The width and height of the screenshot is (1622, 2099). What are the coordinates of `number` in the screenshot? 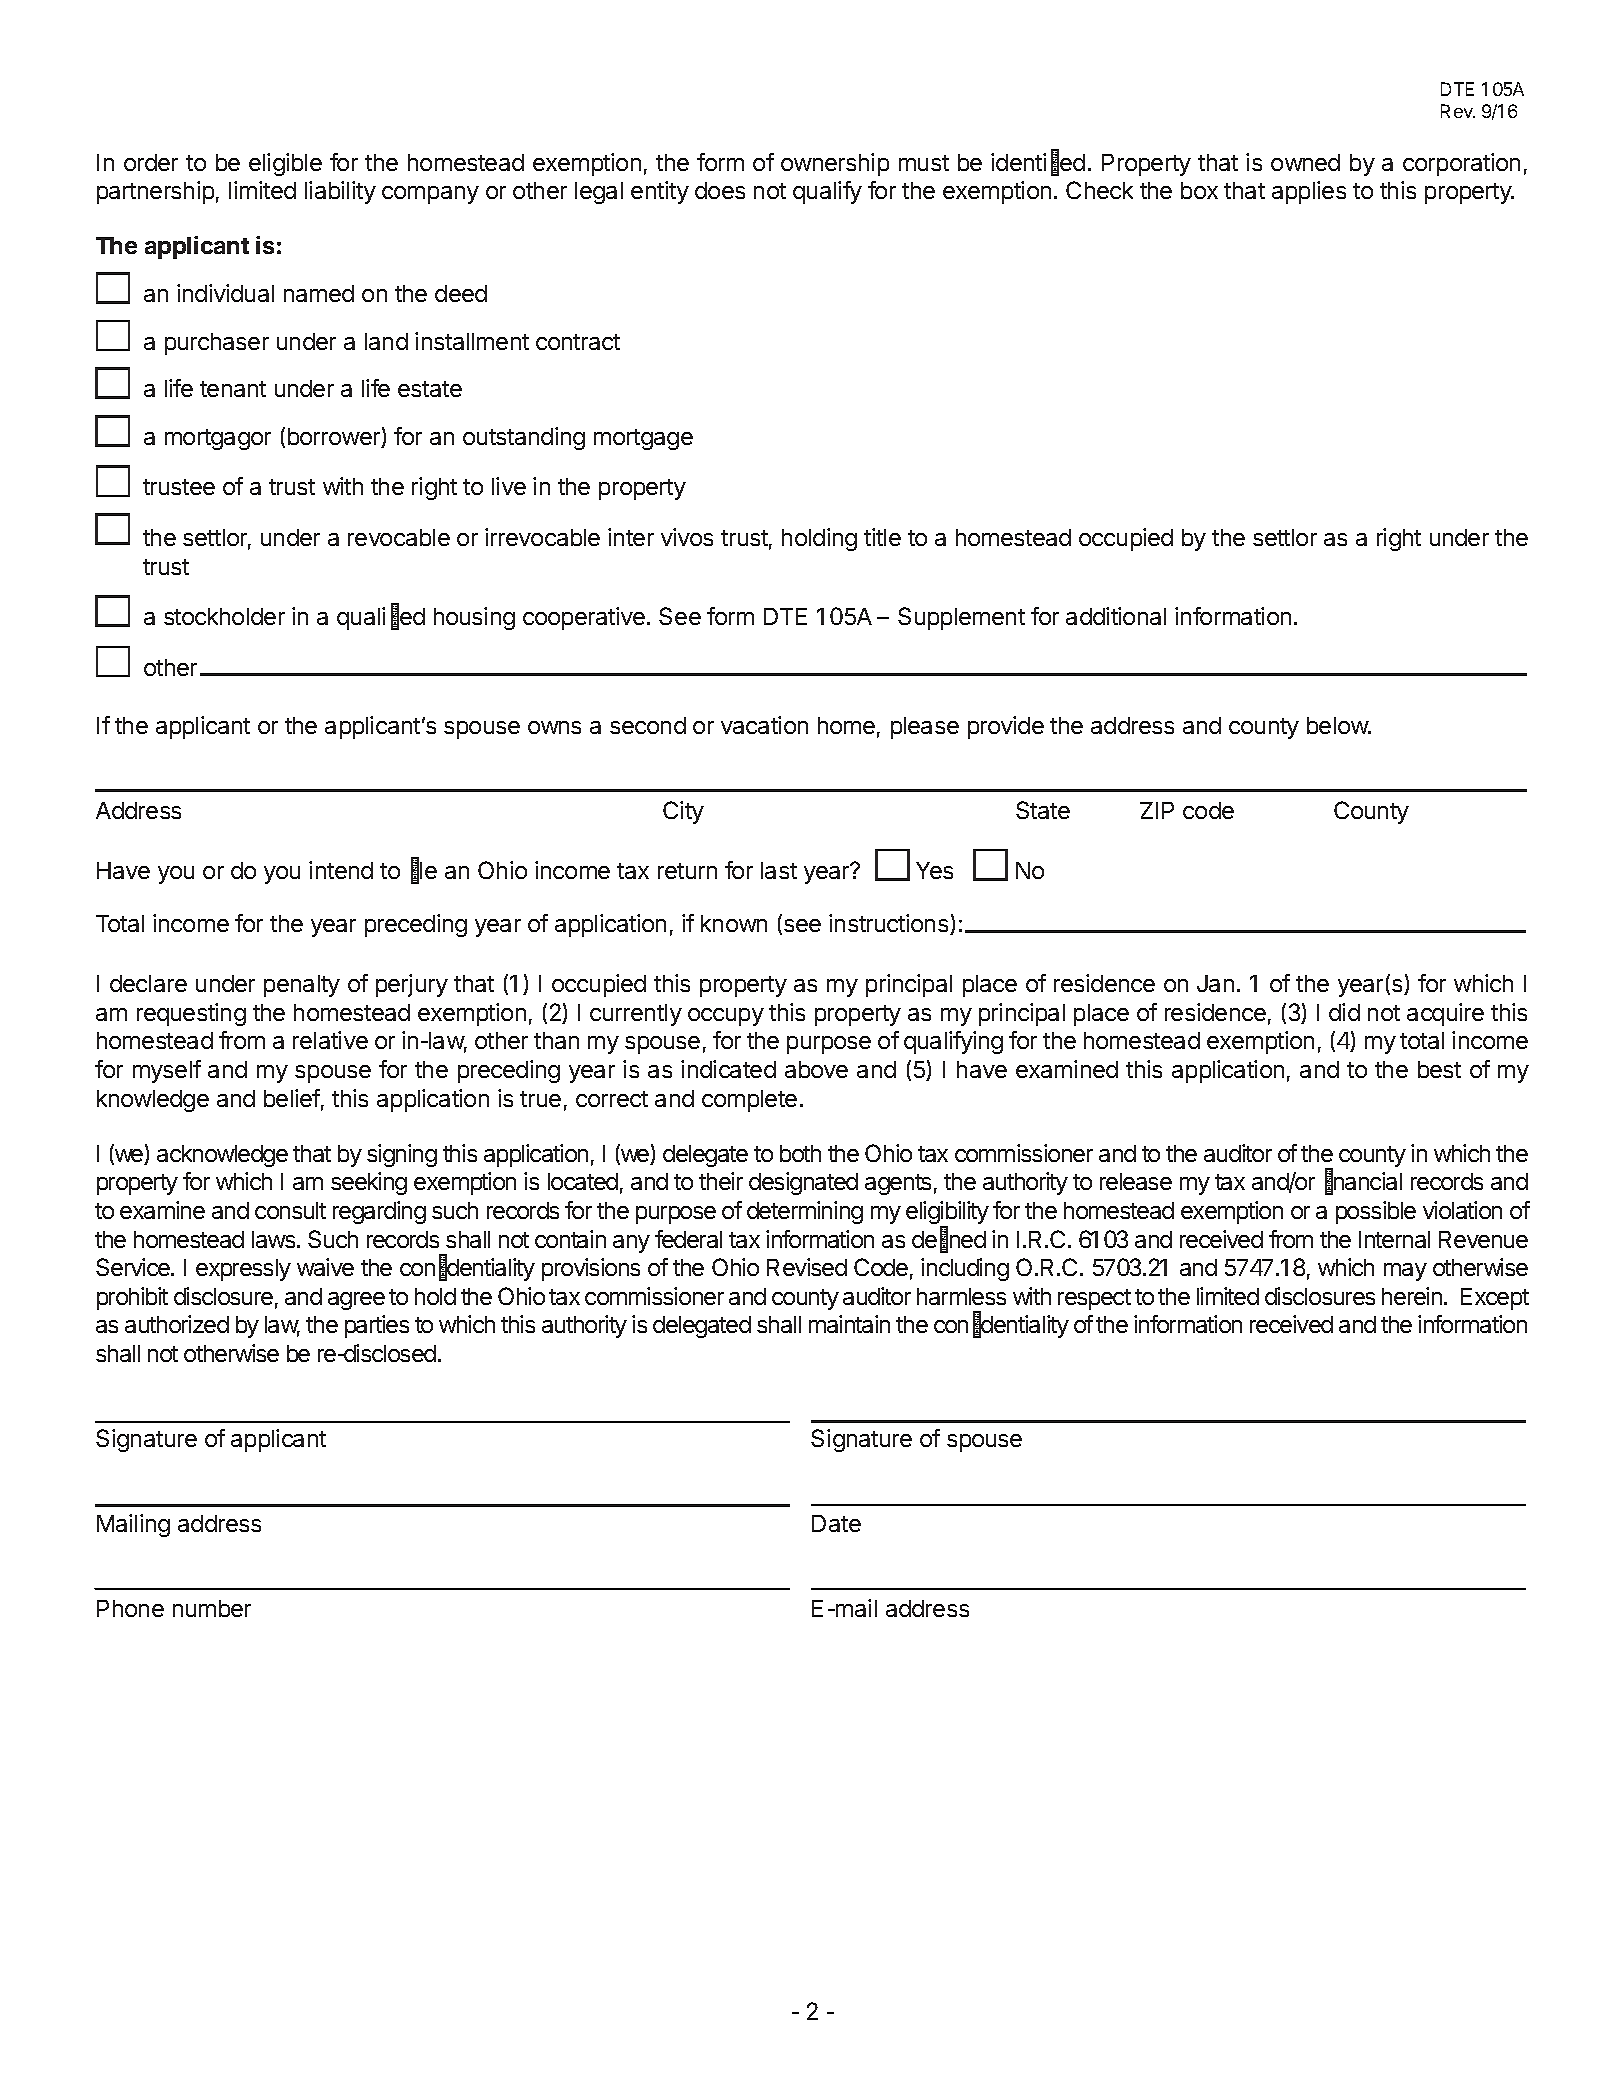 It's located at (212, 1608).
